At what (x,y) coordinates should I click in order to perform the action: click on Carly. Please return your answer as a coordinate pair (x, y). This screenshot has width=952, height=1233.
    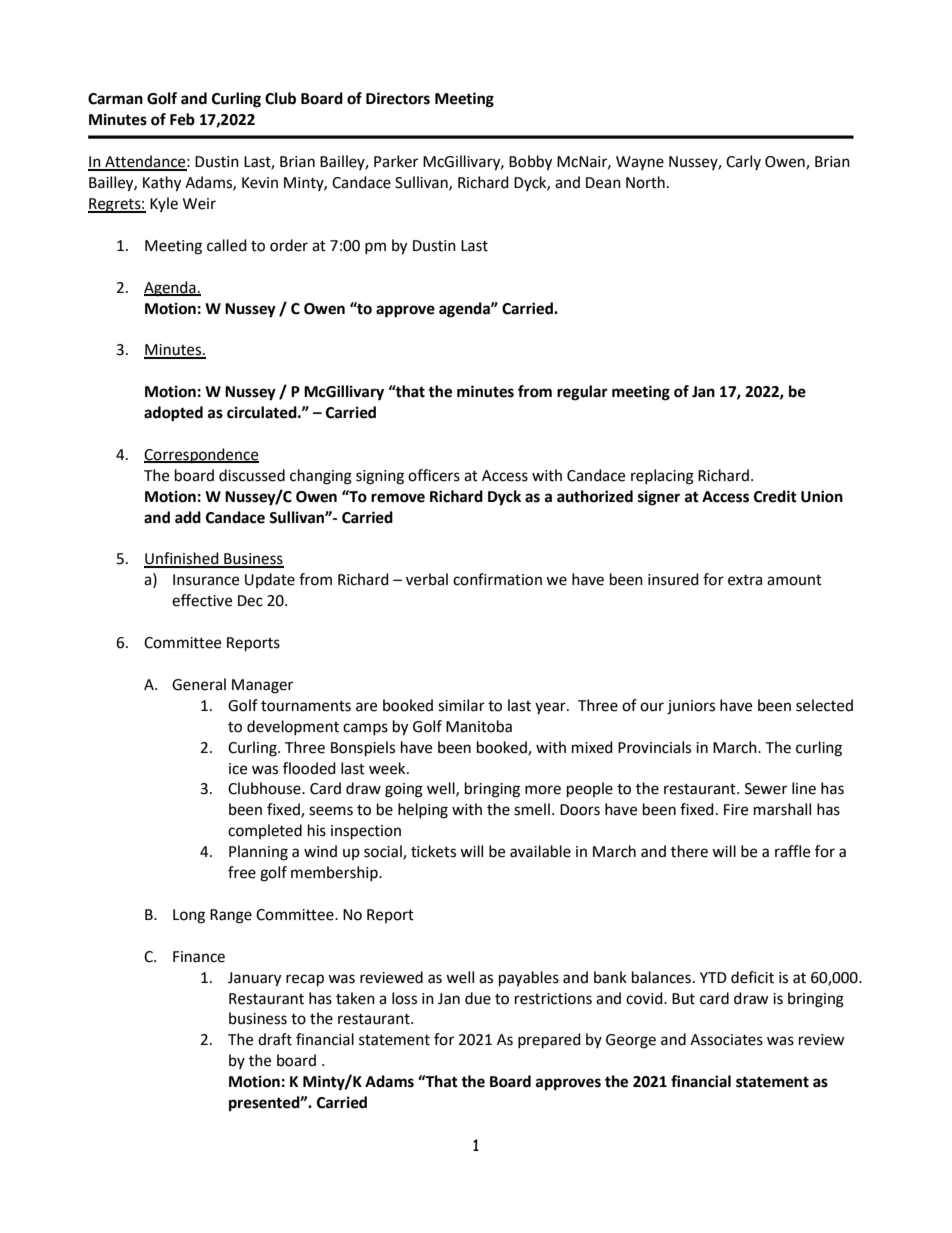
    Looking at the image, I should click on (743, 162).
